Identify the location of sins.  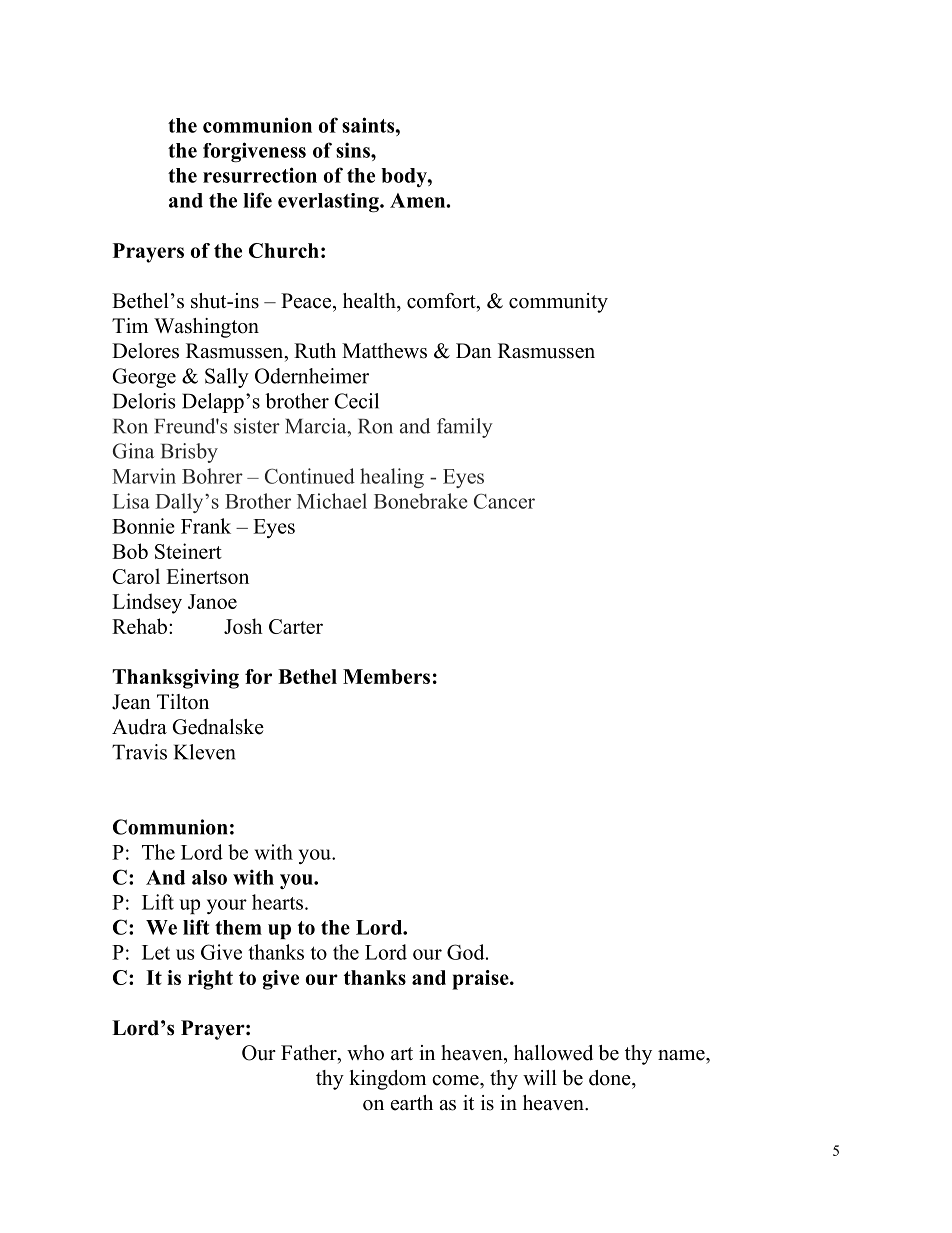
(354, 150).
